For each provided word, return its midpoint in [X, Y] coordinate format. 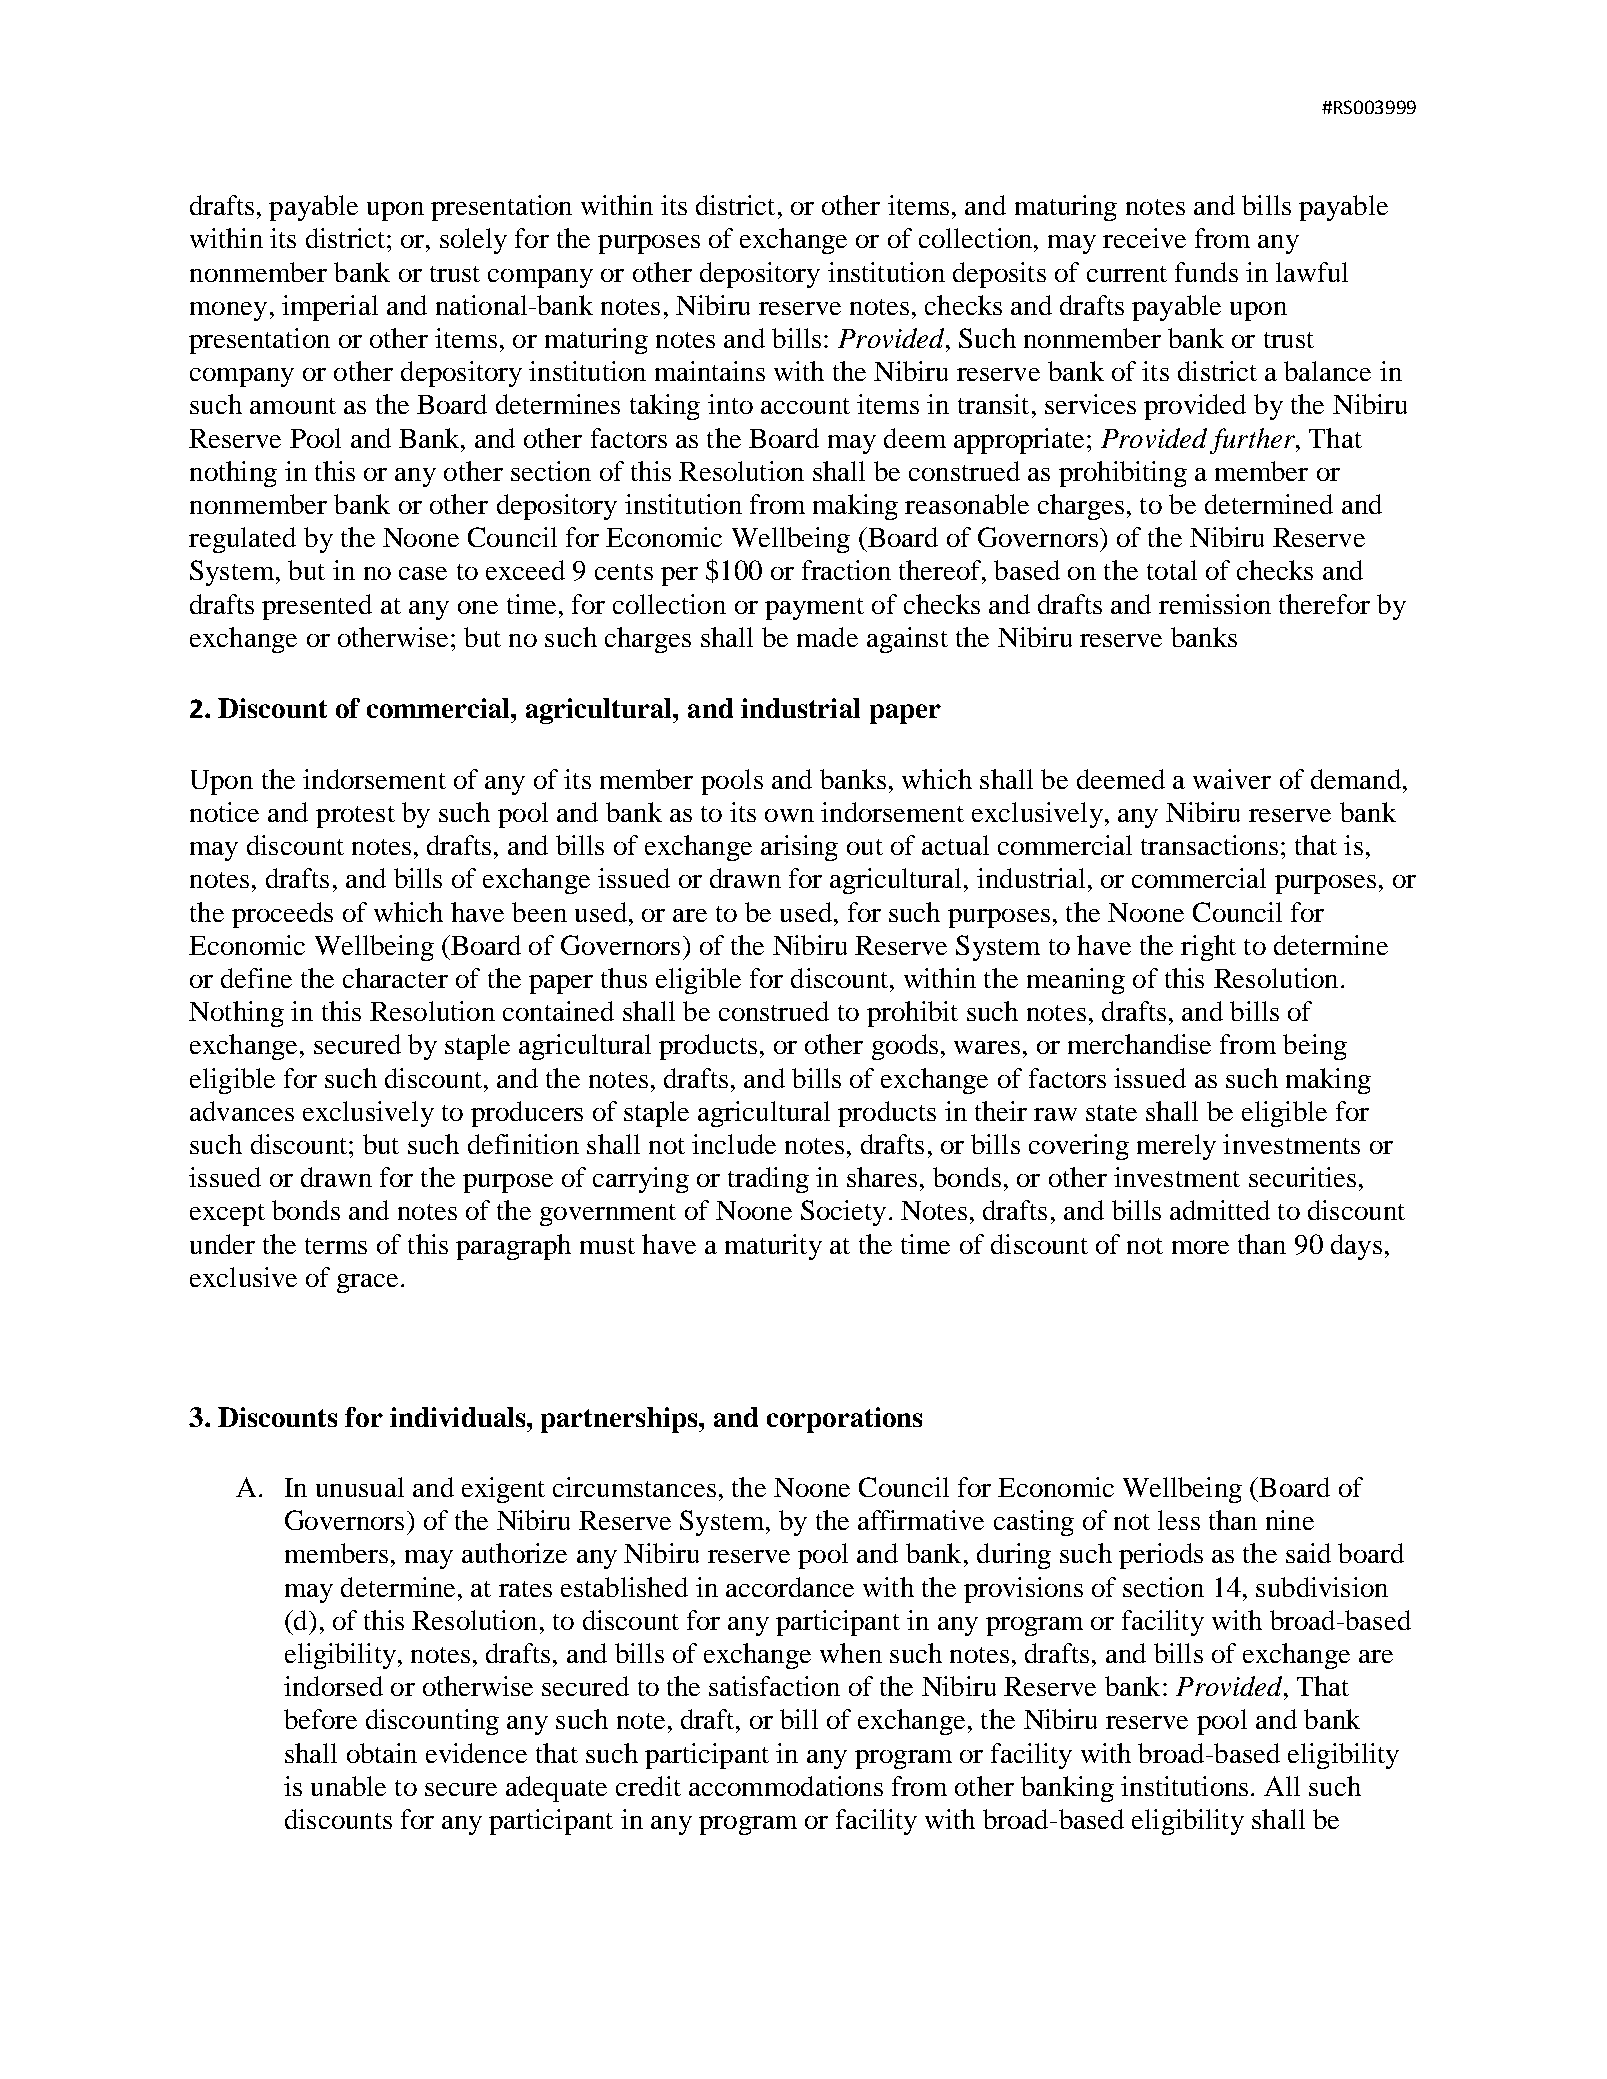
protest [355, 817]
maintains [710, 371]
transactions [1209, 845]
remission [1215, 604]
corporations [844, 1420]
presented [317, 607]
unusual [360, 1487]
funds [1206, 272]
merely [1176, 1147]
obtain [382, 1753]
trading [768, 1180]
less [1179, 1520]
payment [814, 609]
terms [336, 1246]
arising [799, 848]
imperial [330, 308]
